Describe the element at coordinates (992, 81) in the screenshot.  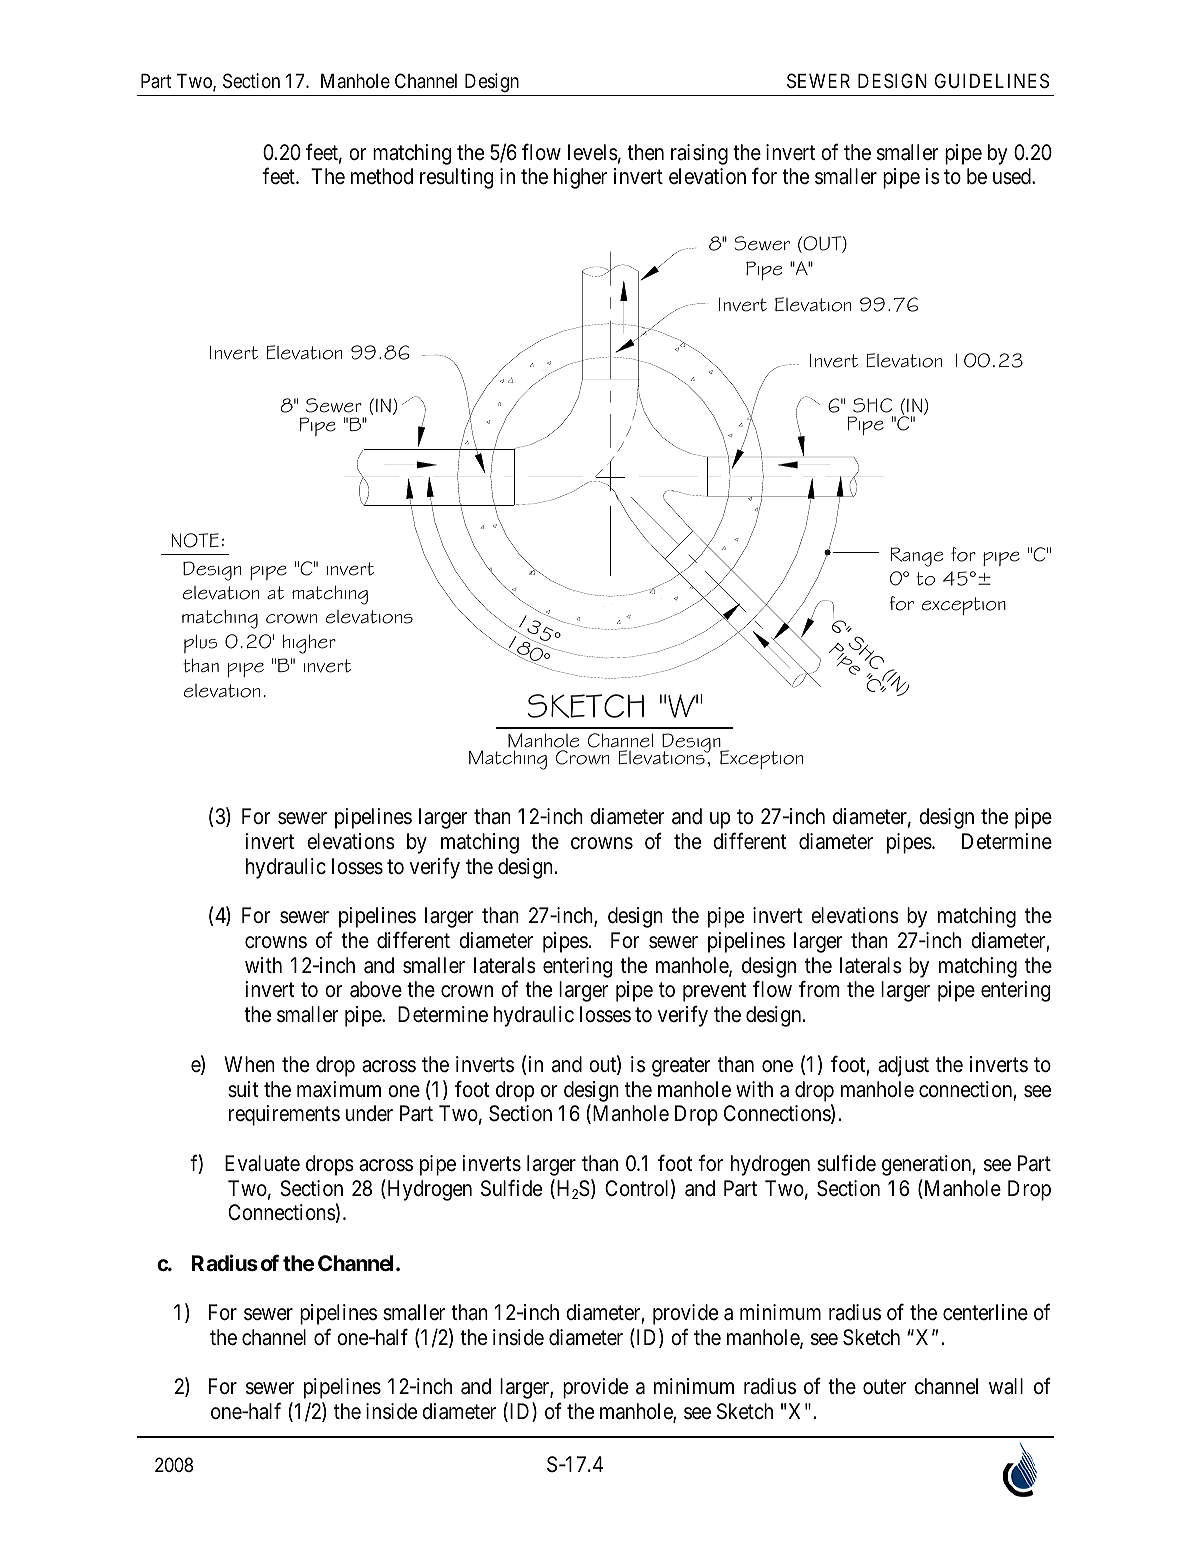
I see `GUIDELINES` at that location.
